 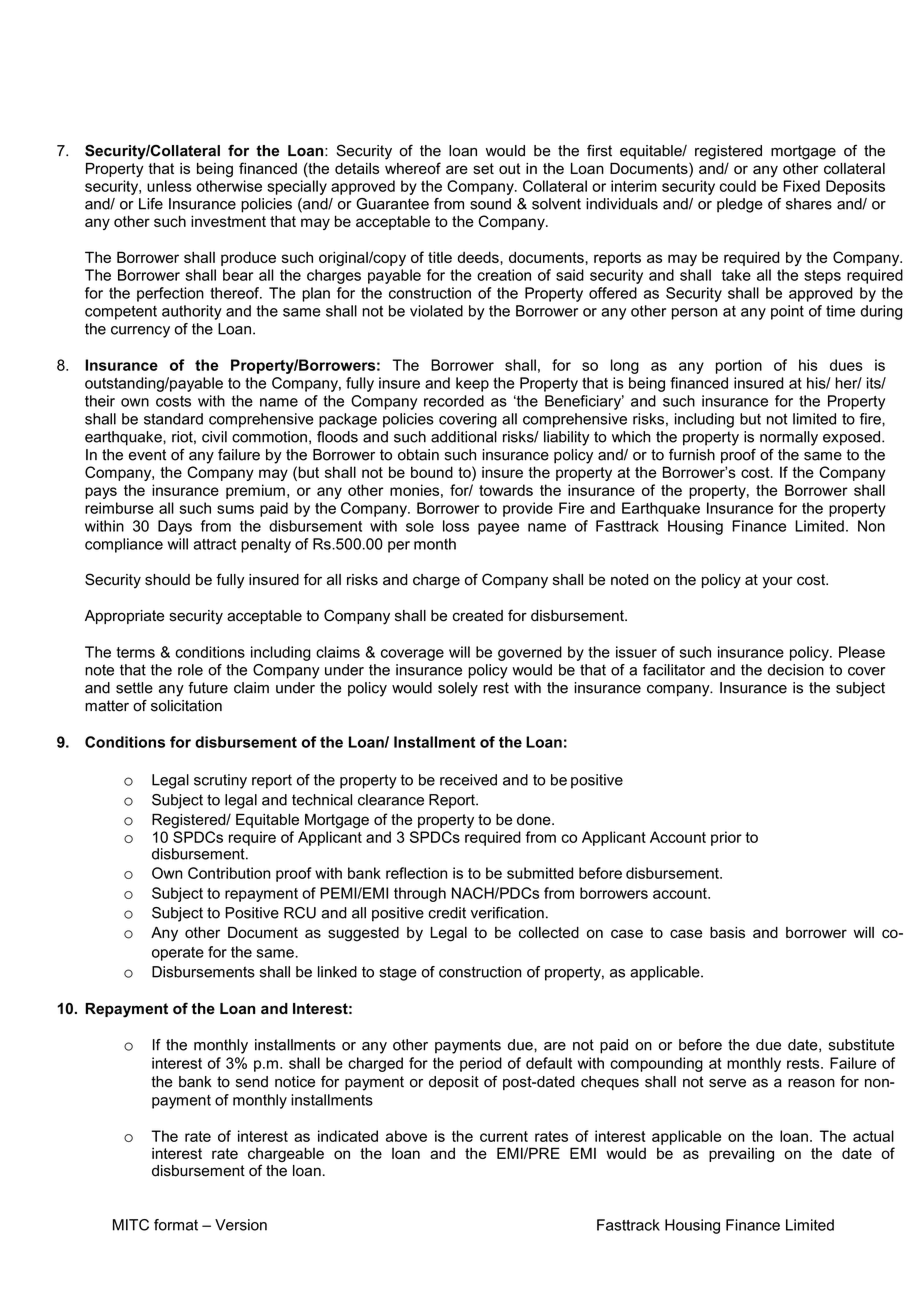 I want to click on Contribution, so click(x=229, y=873).
